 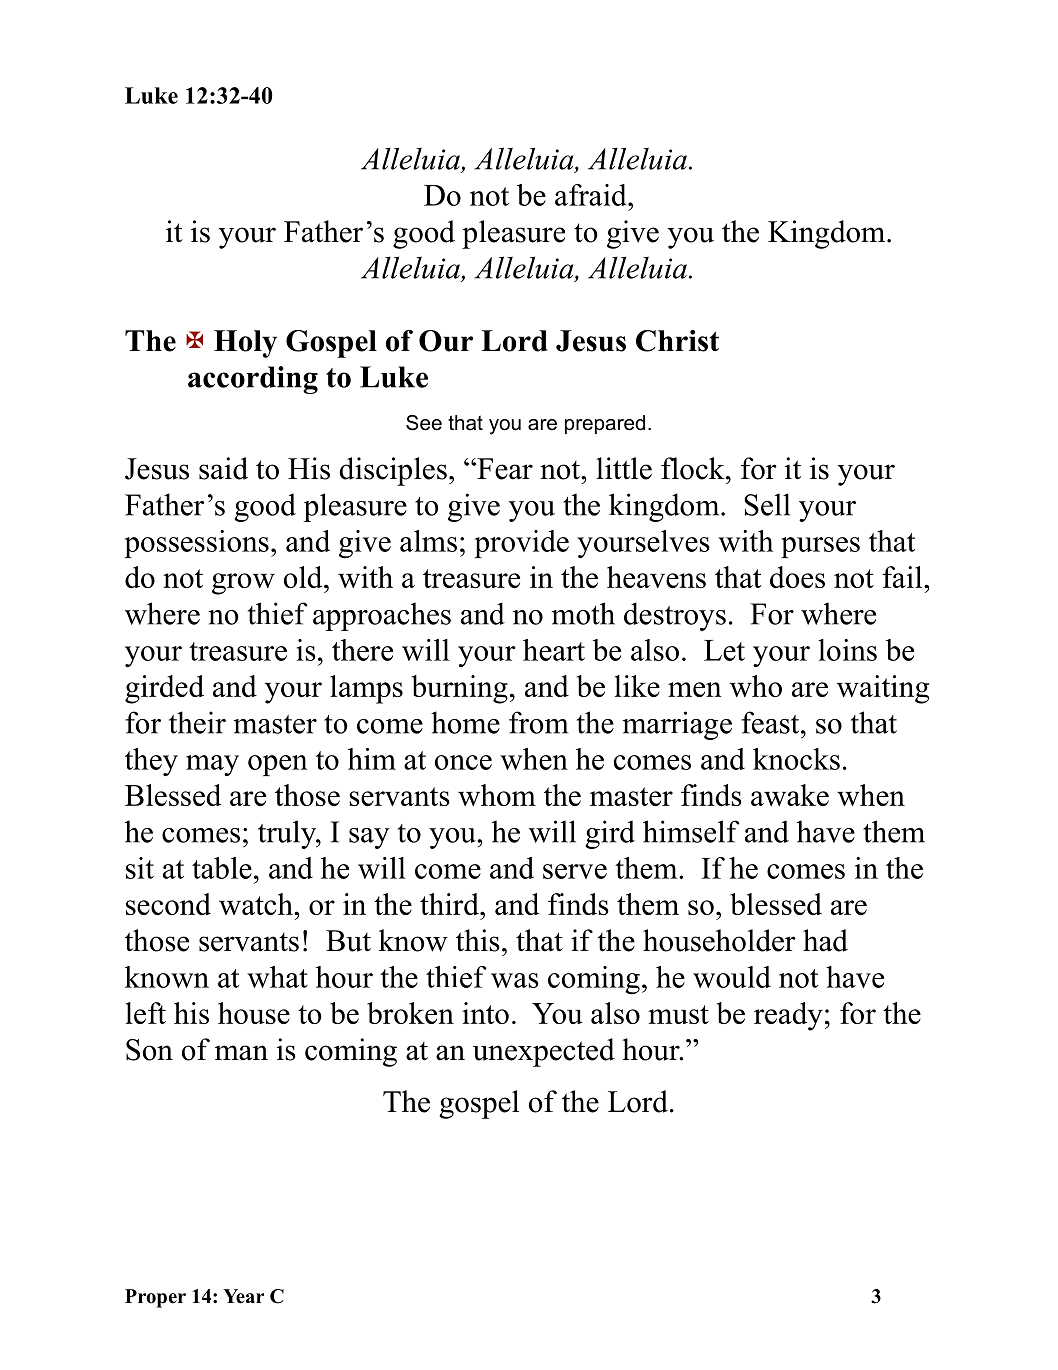 I want to click on grow, so click(x=243, y=584).
